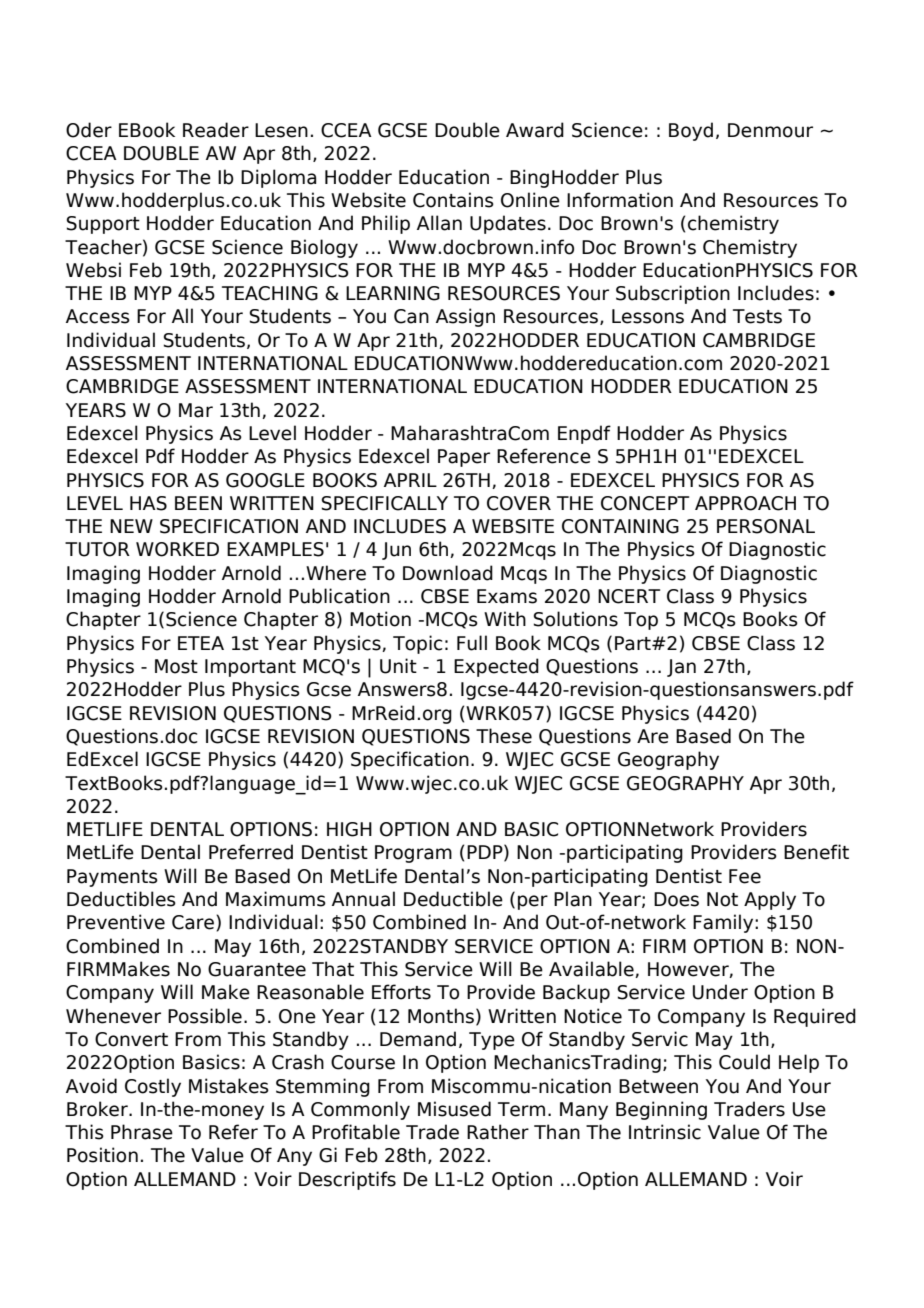 Image resolution: width=924 pixels, height=1308 pixels. Describe the element at coordinates (665, 1132) in the document. I see `Intrinsic` at that location.
